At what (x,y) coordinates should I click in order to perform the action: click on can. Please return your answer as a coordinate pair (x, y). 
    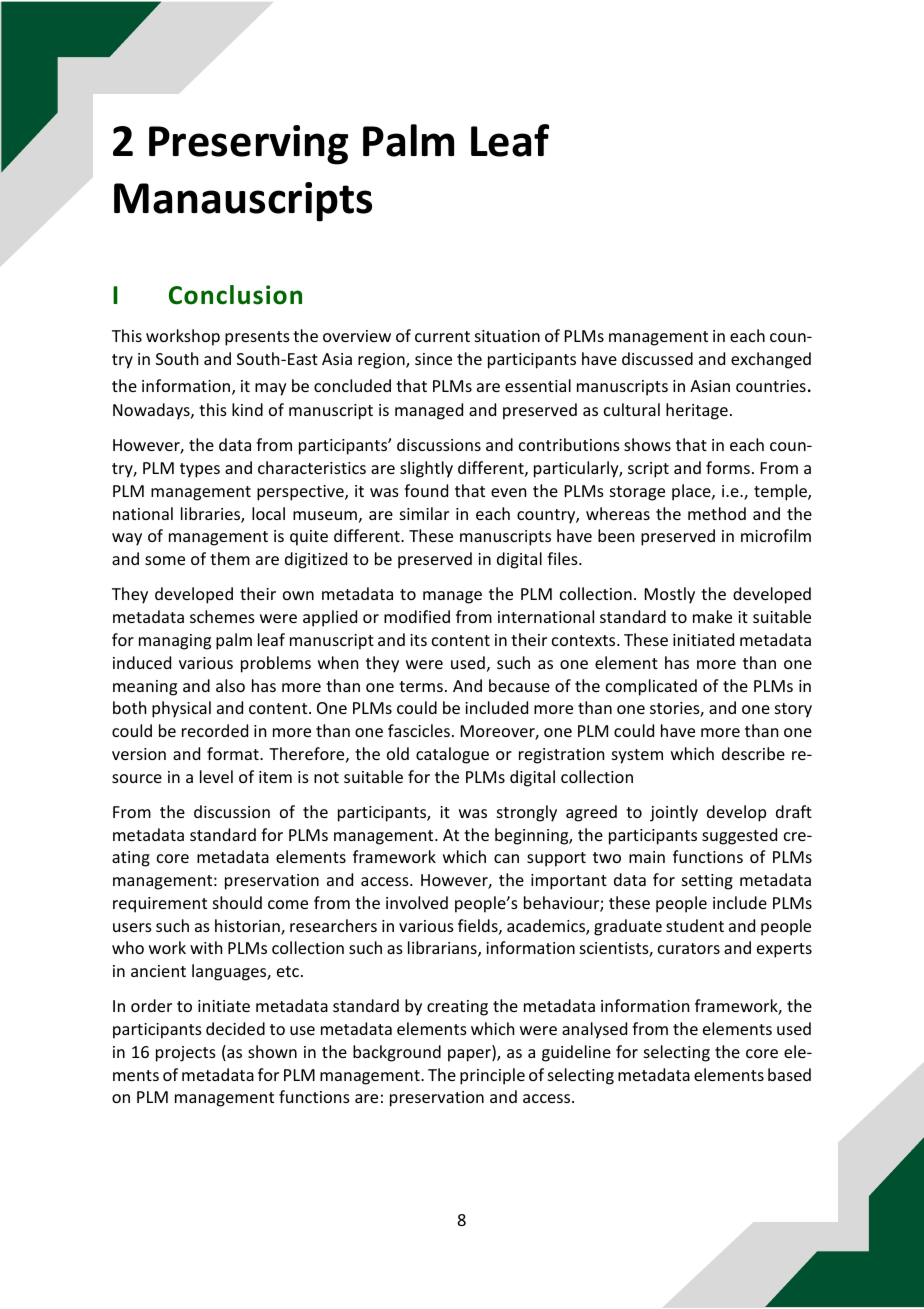
    Looking at the image, I should click on (506, 858).
